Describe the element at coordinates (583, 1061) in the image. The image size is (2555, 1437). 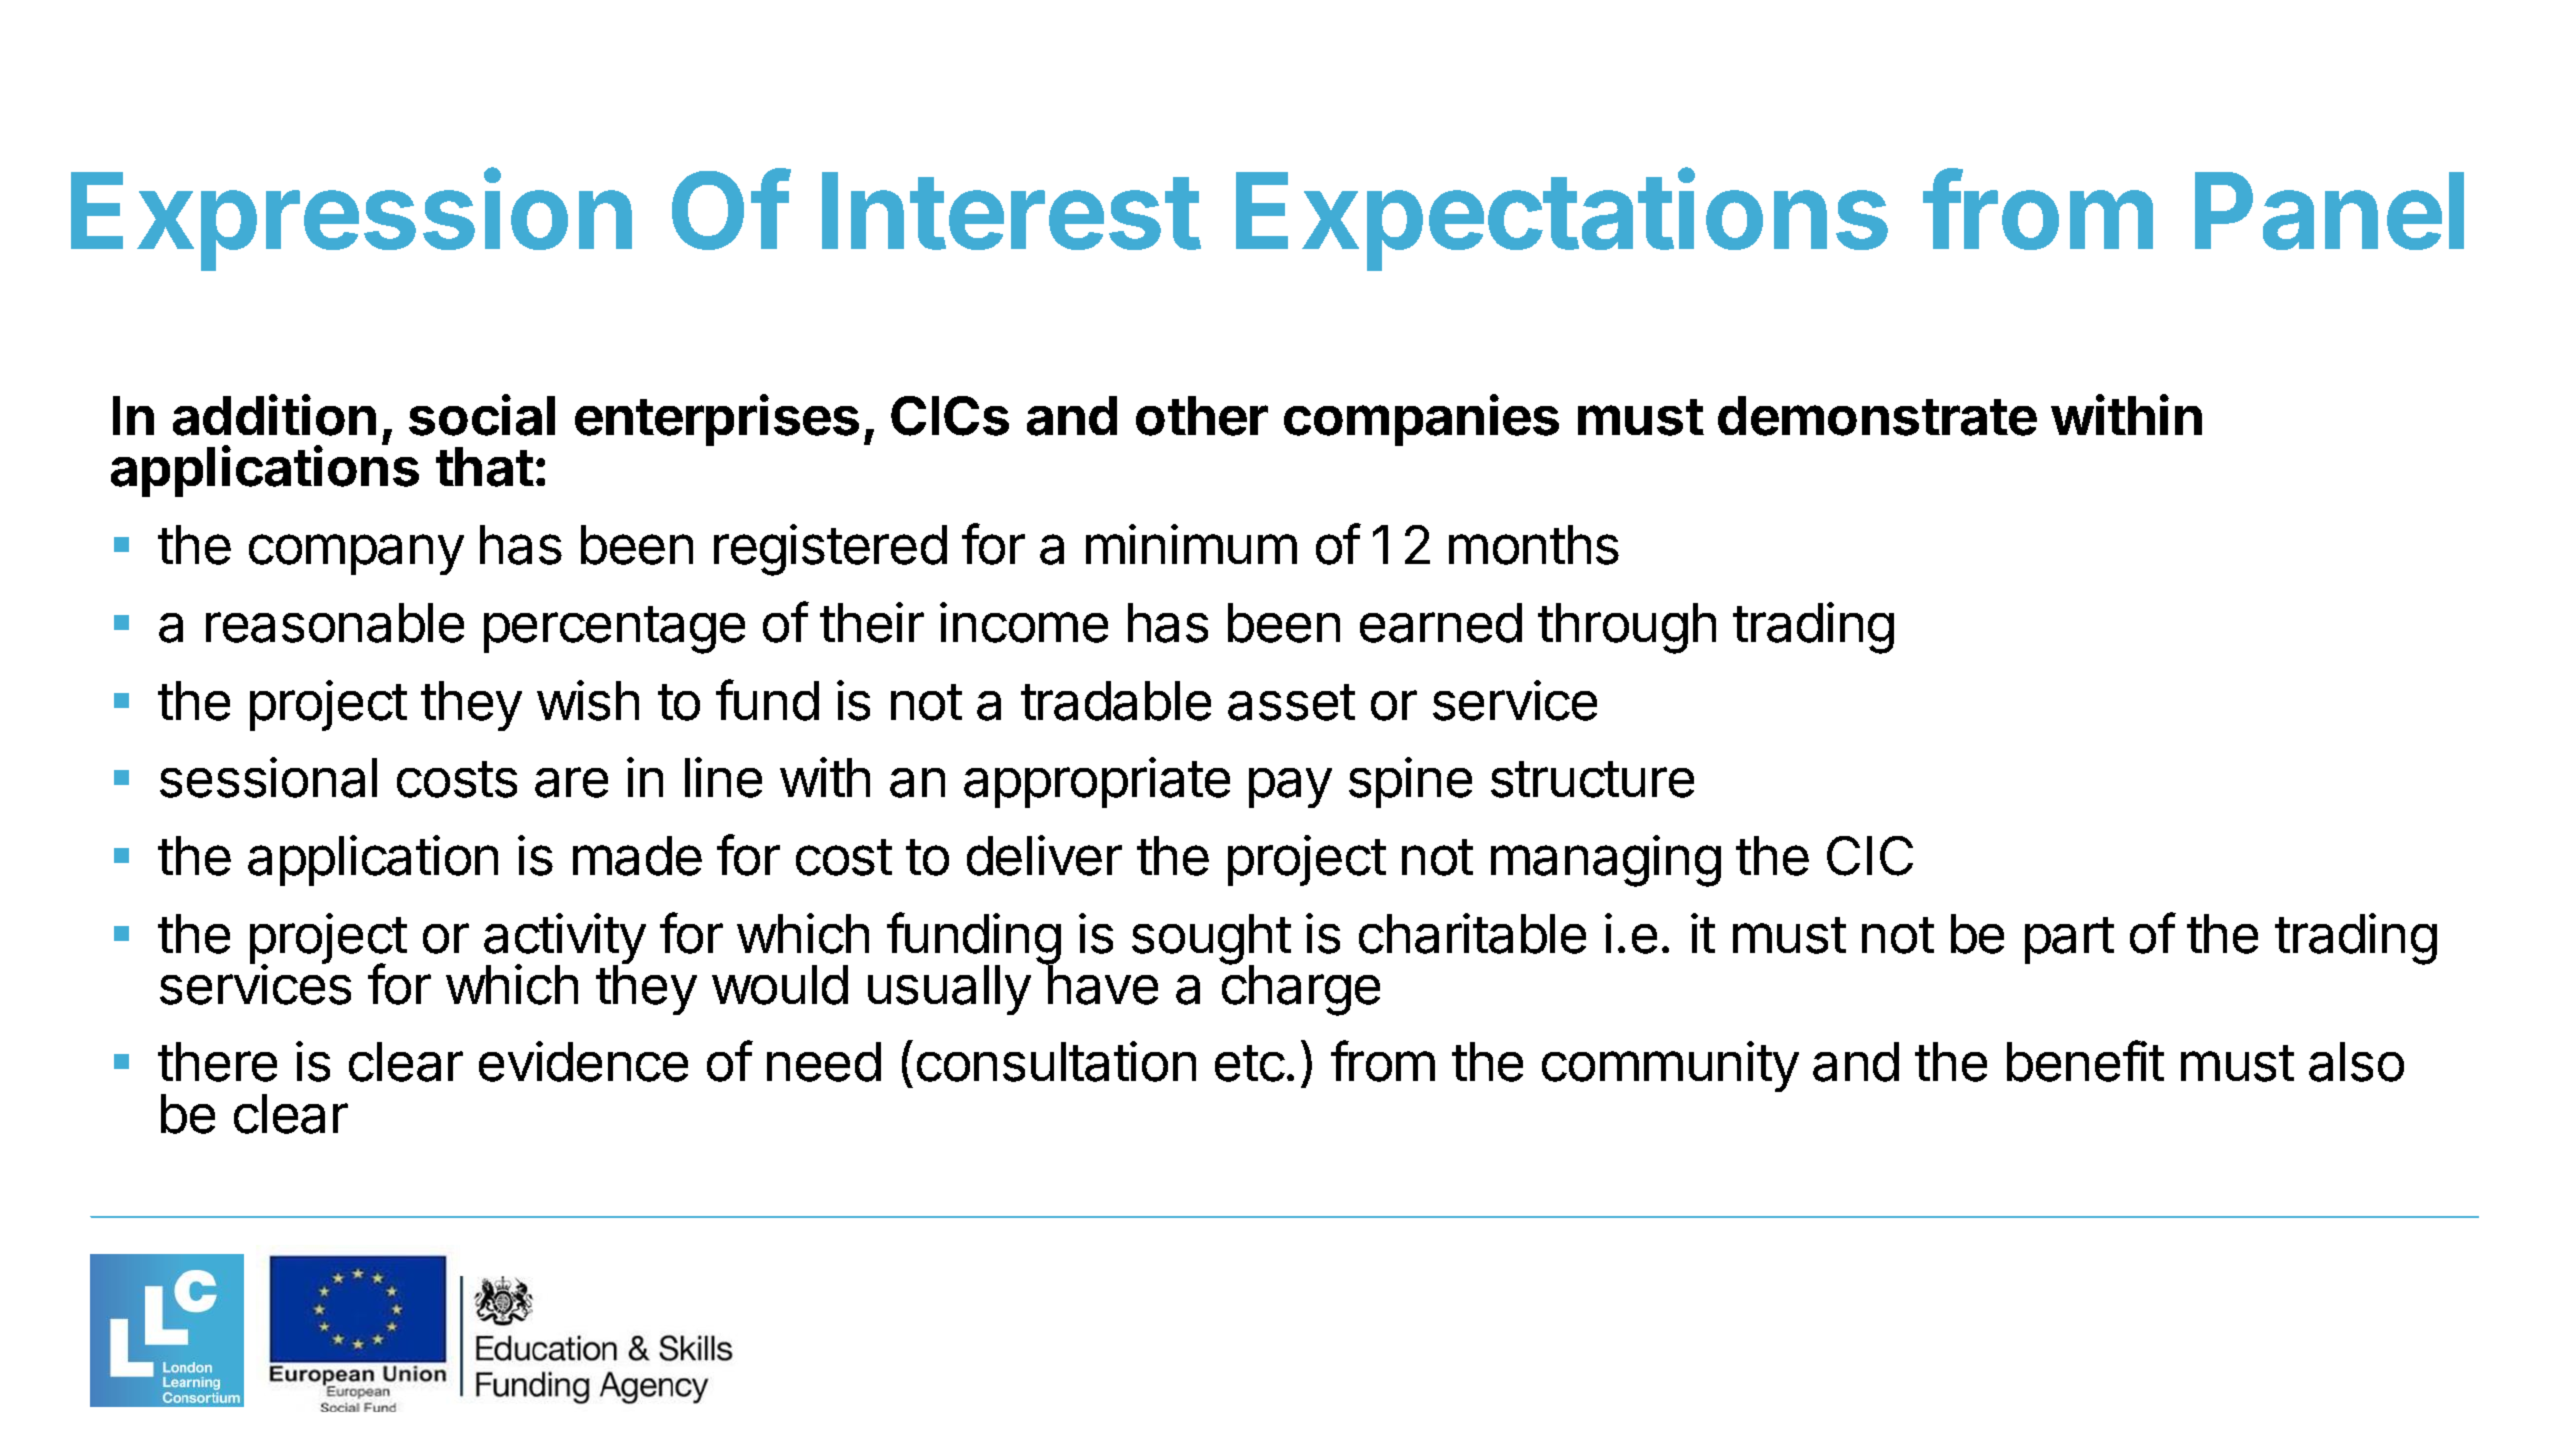
I see `evidence` at that location.
